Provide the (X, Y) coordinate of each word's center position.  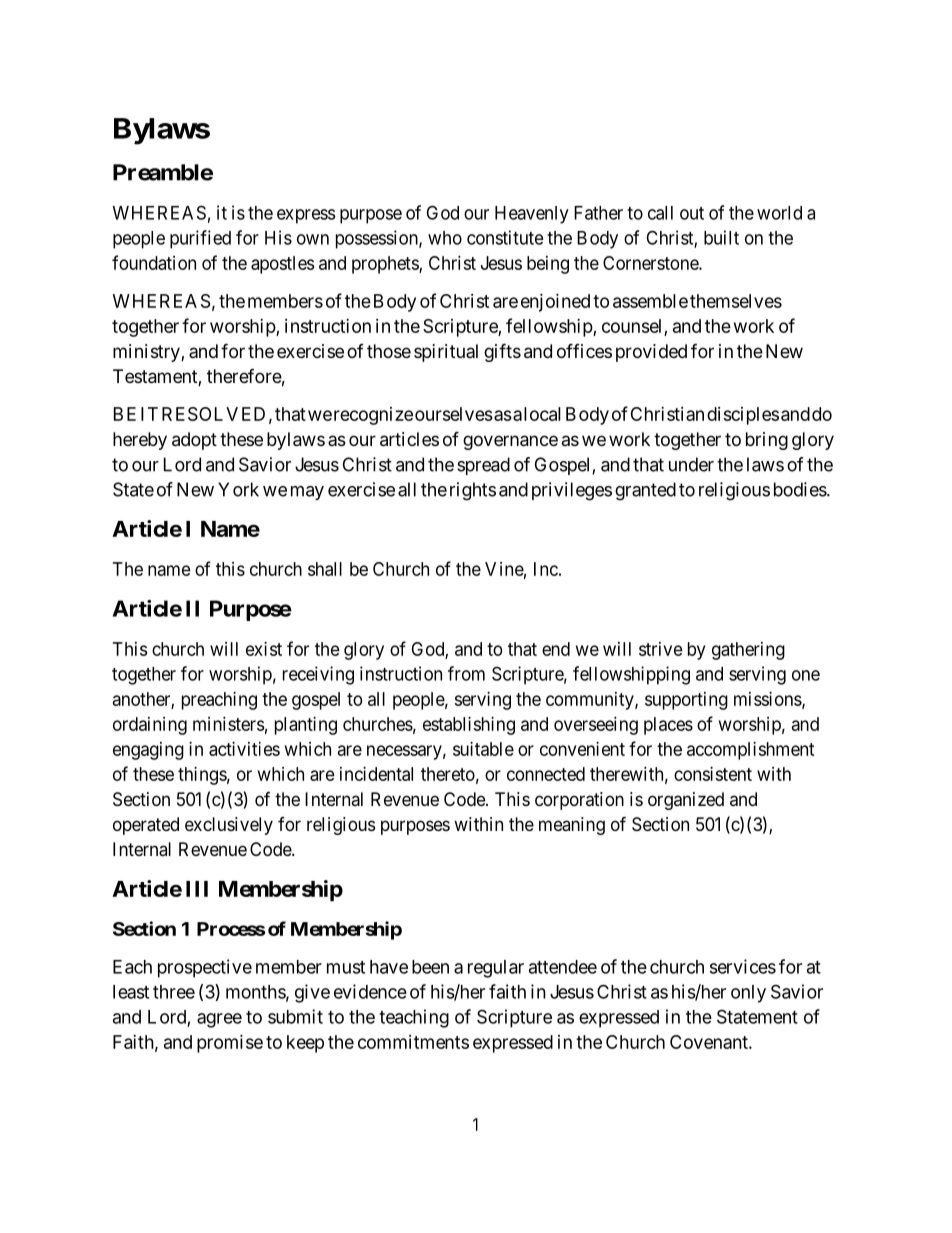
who (445, 238)
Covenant (710, 1042)
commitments (413, 1042)
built (721, 237)
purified (200, 239)
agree (219, 1020)
